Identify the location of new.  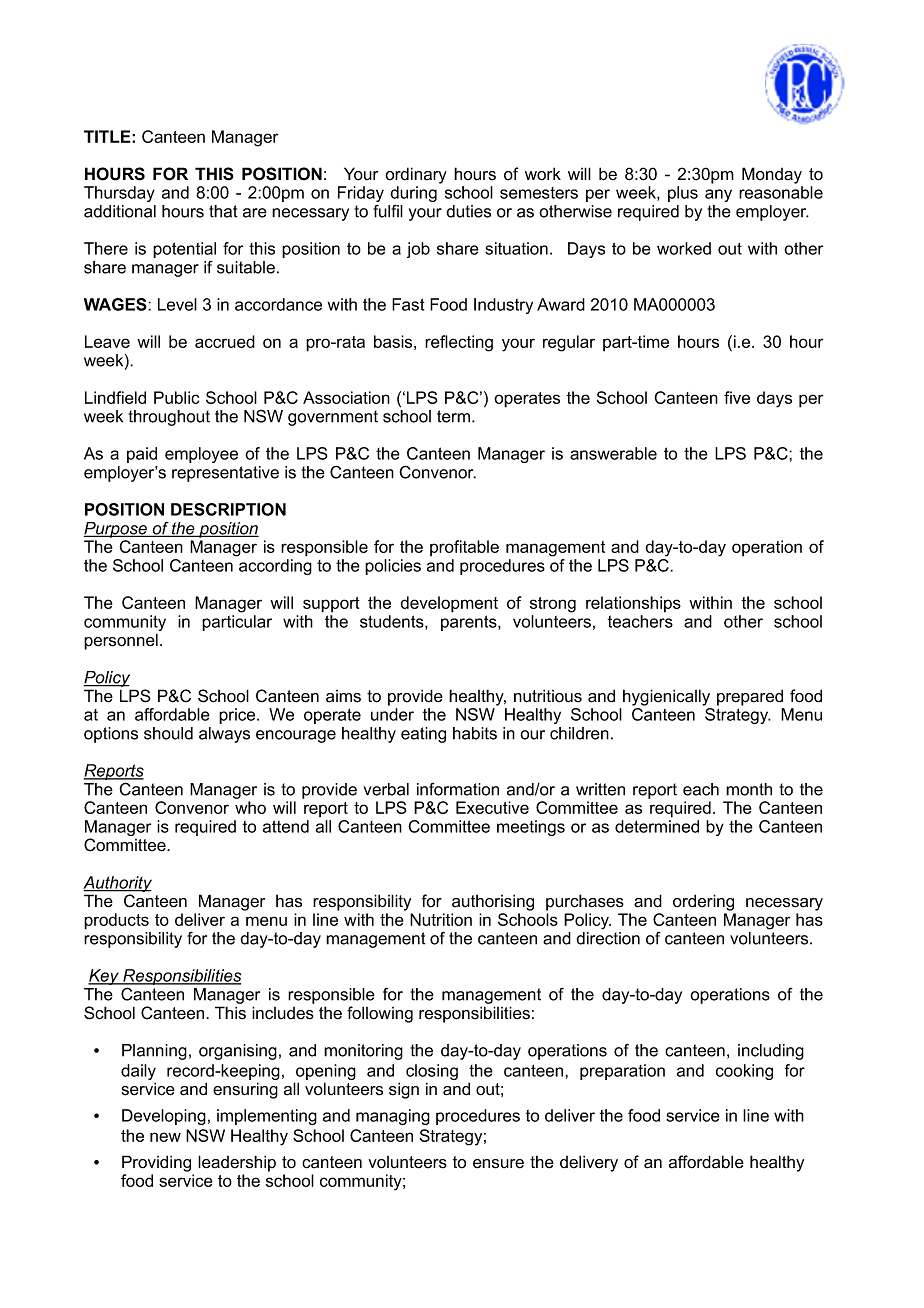
(165, 1137).
